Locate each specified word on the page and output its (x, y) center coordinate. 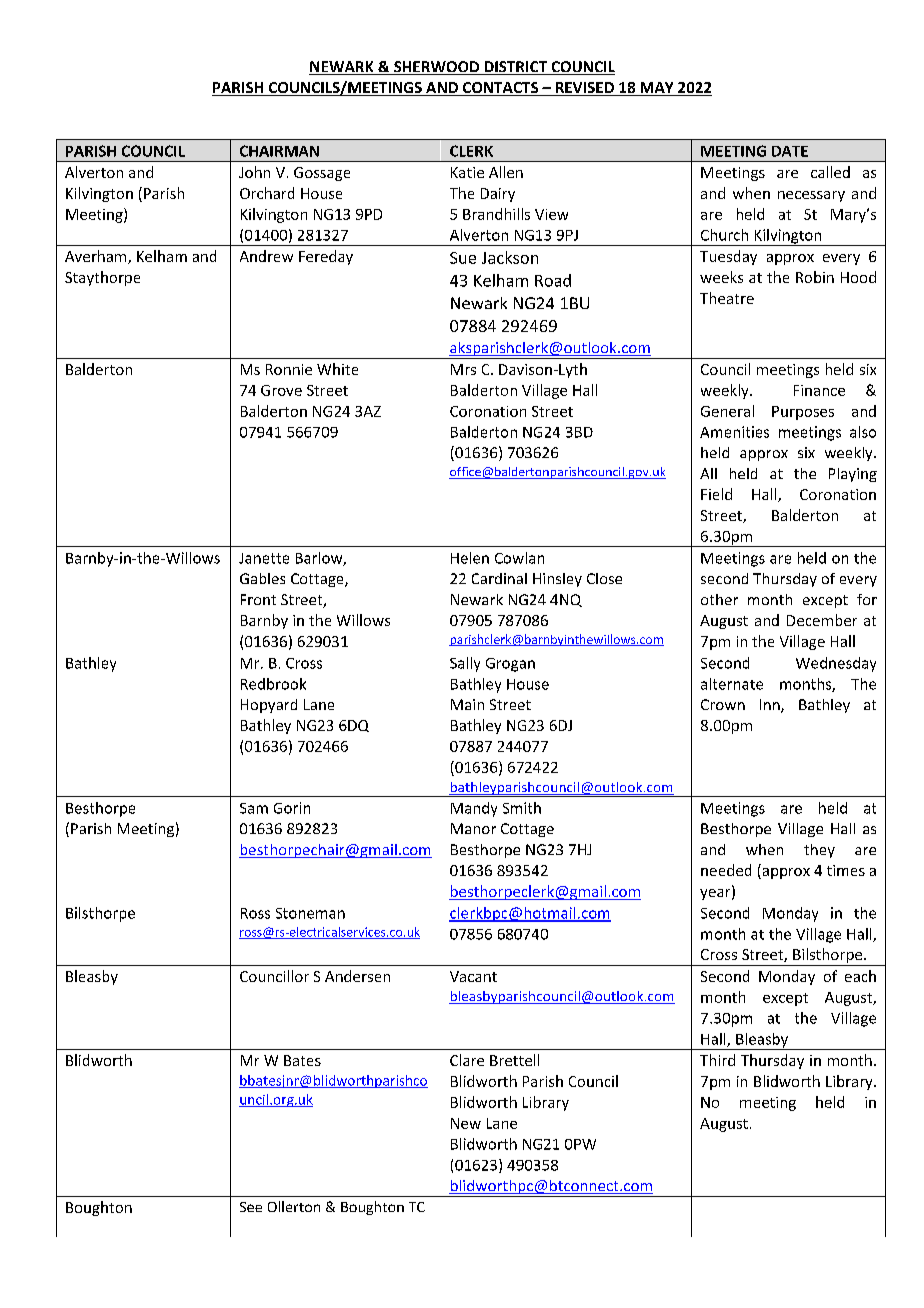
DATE (790, 151)
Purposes (803, 413)
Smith (522, 808)
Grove (281, 390)
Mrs (463, 369)
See (251, 1207)
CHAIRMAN (279, 151)
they (819, 851)
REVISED (584, 89)
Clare (467, 1060)
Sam (254, 808)
